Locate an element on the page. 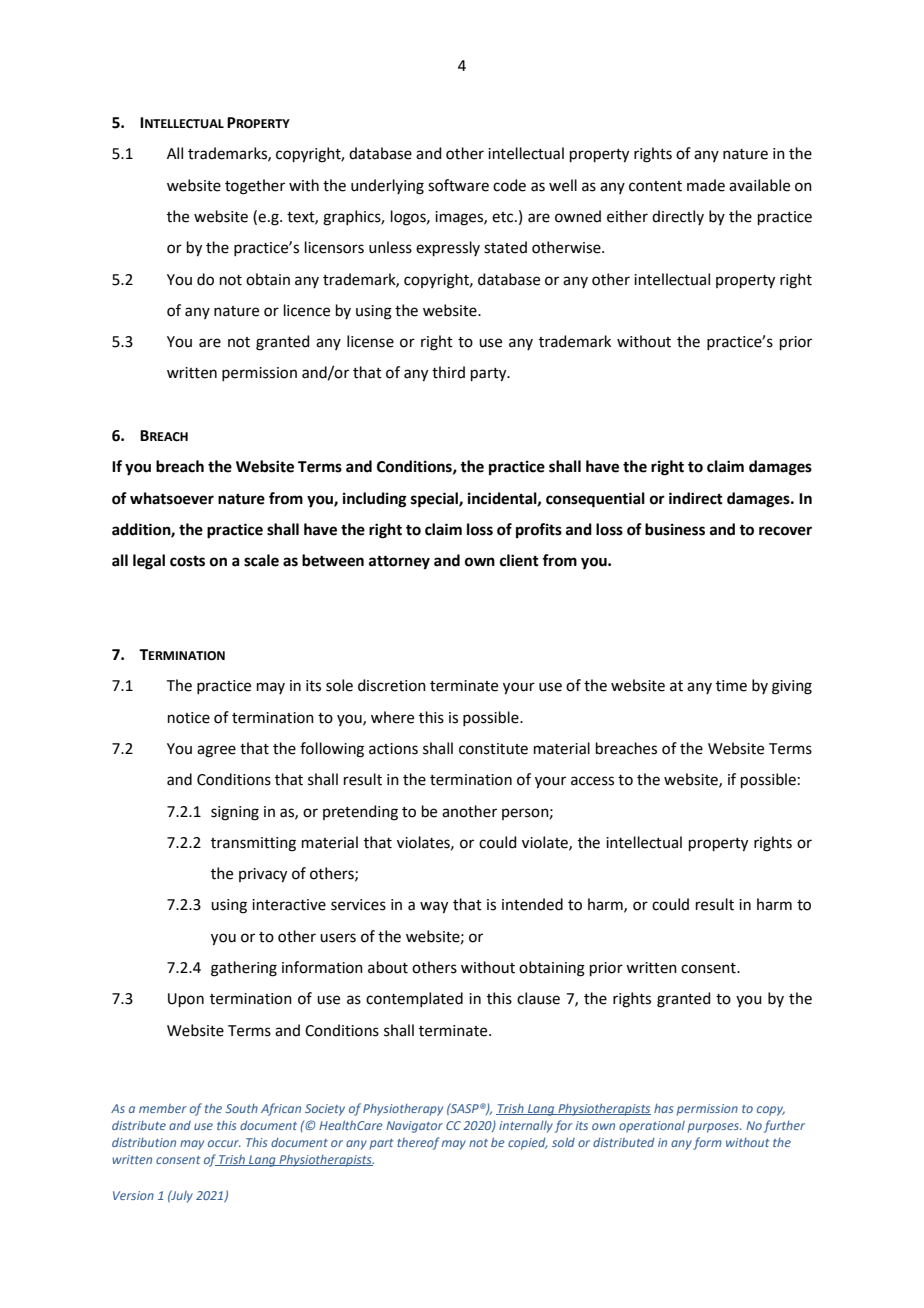 This page has width=924, height=1308. special is located at coordinates (435, 500).
